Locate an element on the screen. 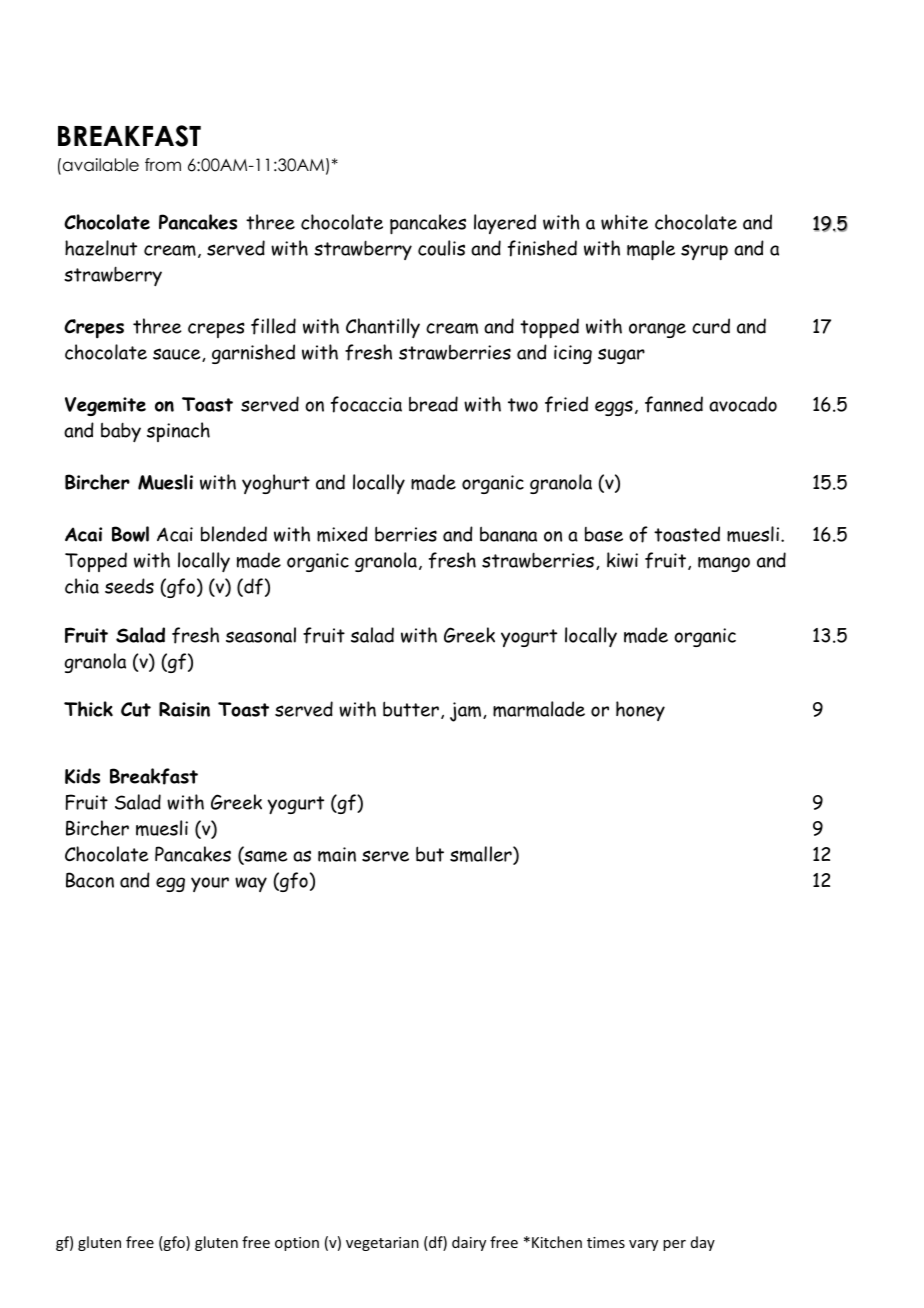 The image size is (924, 1308). focaccia is located at coordinates (366, 404).
